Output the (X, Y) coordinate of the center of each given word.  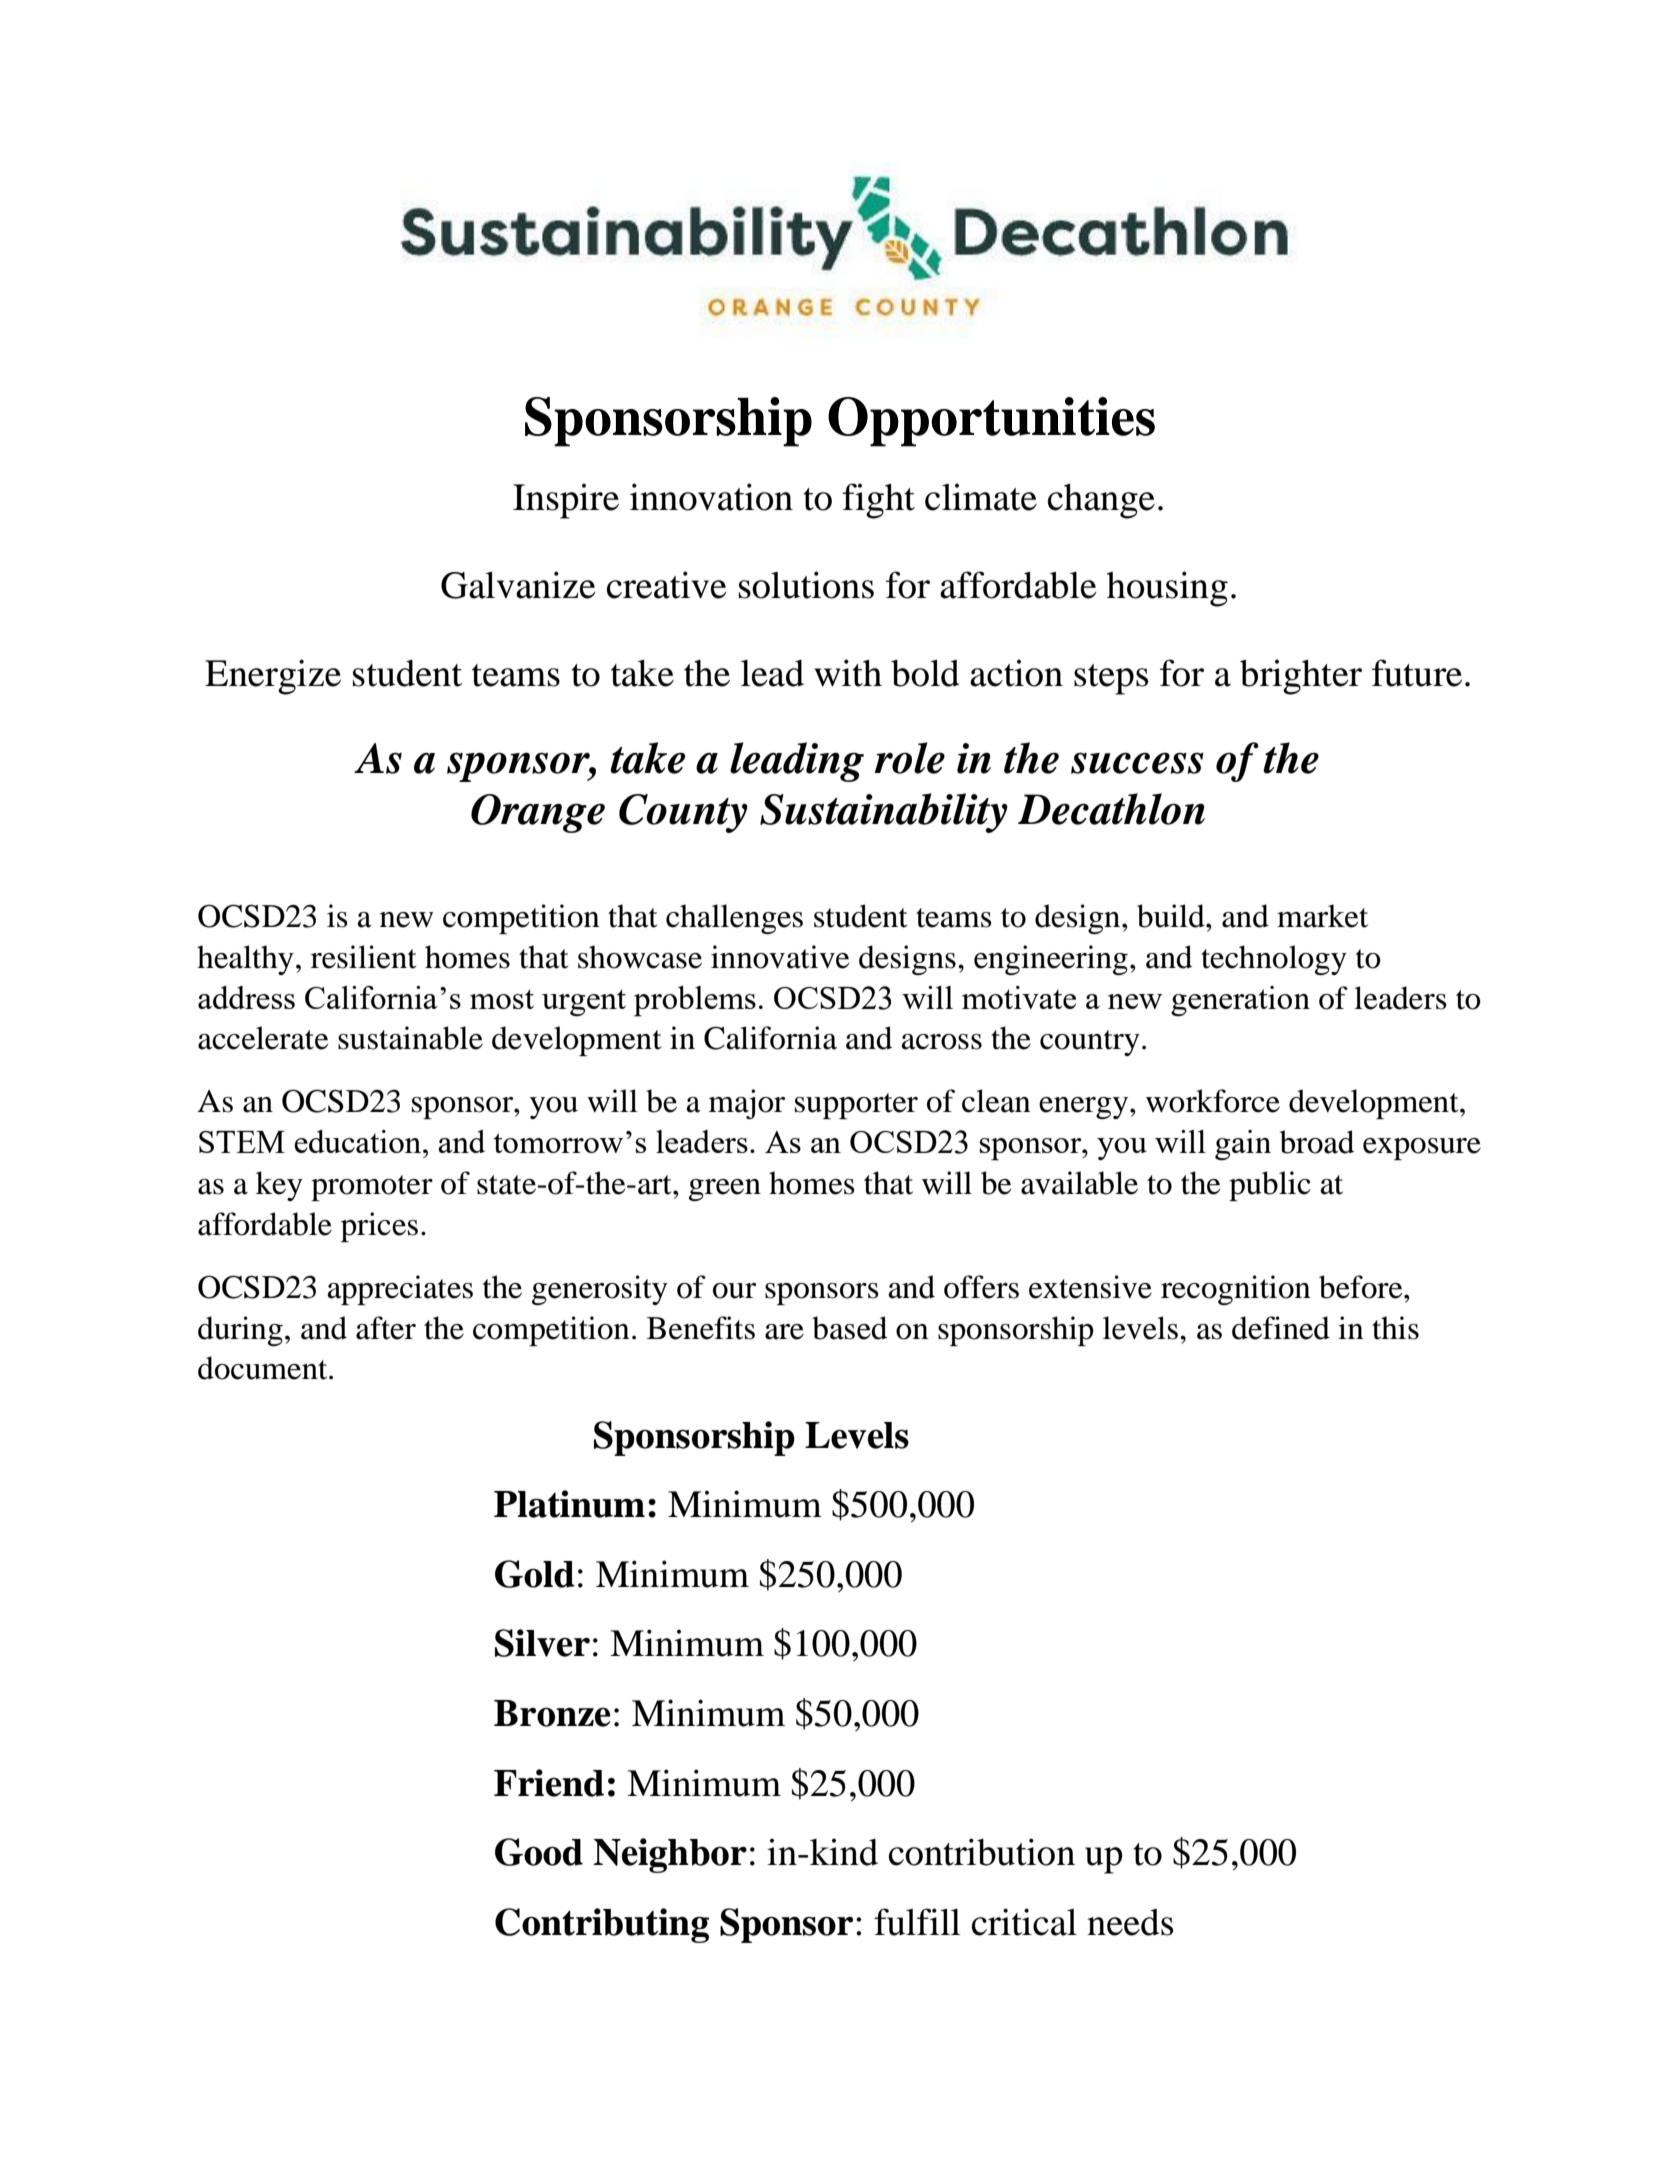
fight (878, 501)
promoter (372, 1188)
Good (539, 1852)
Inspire (566, 501)
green (725, 1190)
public (1270, 1186)
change (1101, 501)
